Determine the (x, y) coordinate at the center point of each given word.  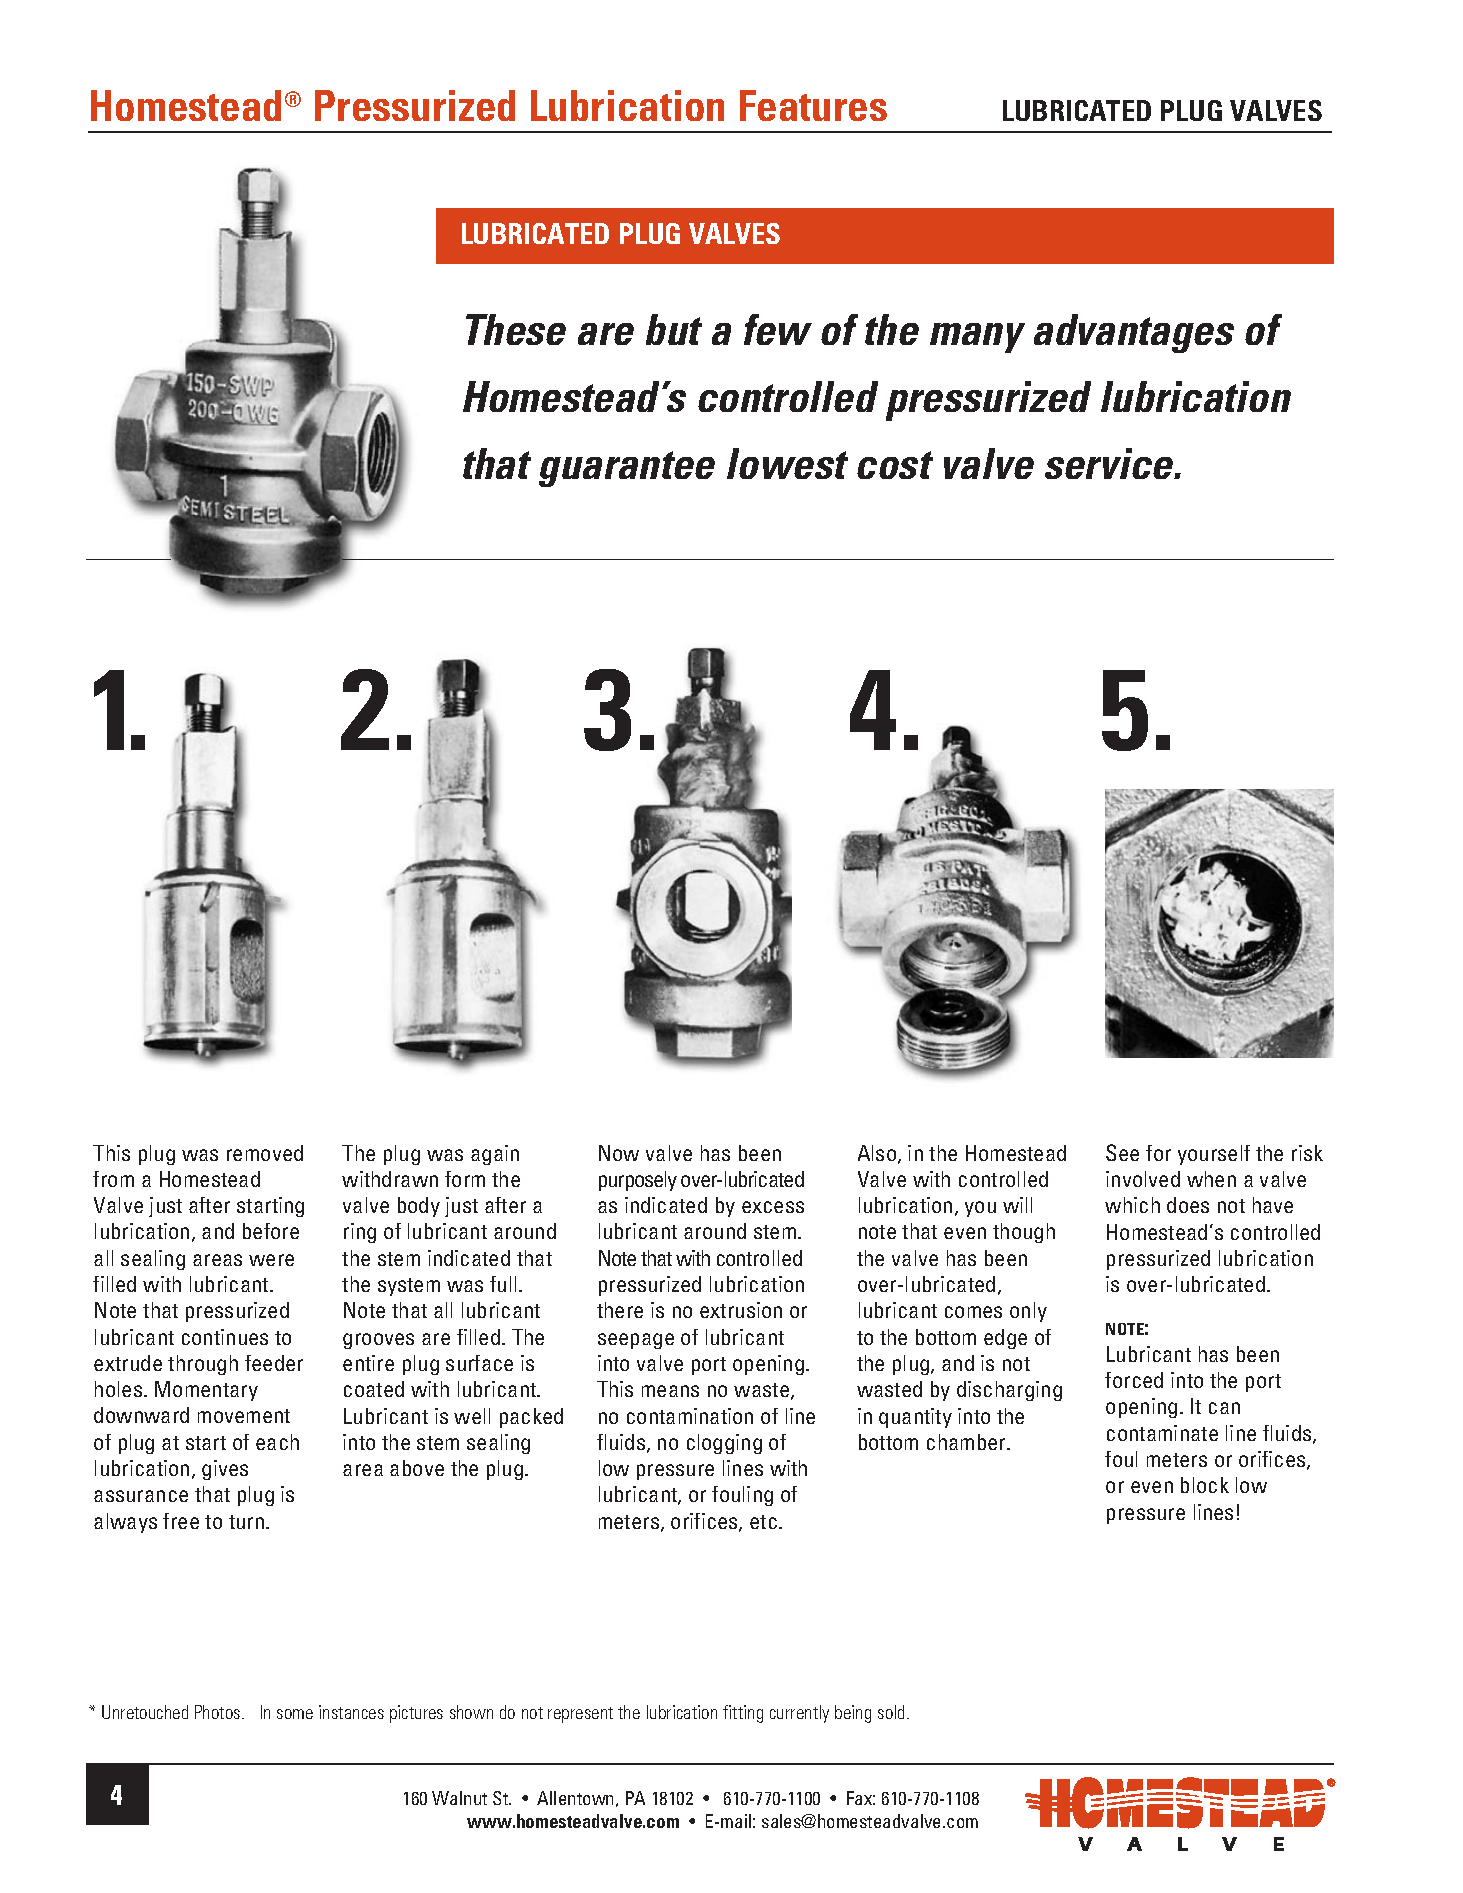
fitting (743, 1714)
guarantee (627, 469)
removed (265, 1153)
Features (813, 105)
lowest (787, 463)
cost (895, 465)
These (516, 329)
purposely (638, 1181)
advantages (1134, 333)
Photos (219, 1712)
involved (1143, 1179)
